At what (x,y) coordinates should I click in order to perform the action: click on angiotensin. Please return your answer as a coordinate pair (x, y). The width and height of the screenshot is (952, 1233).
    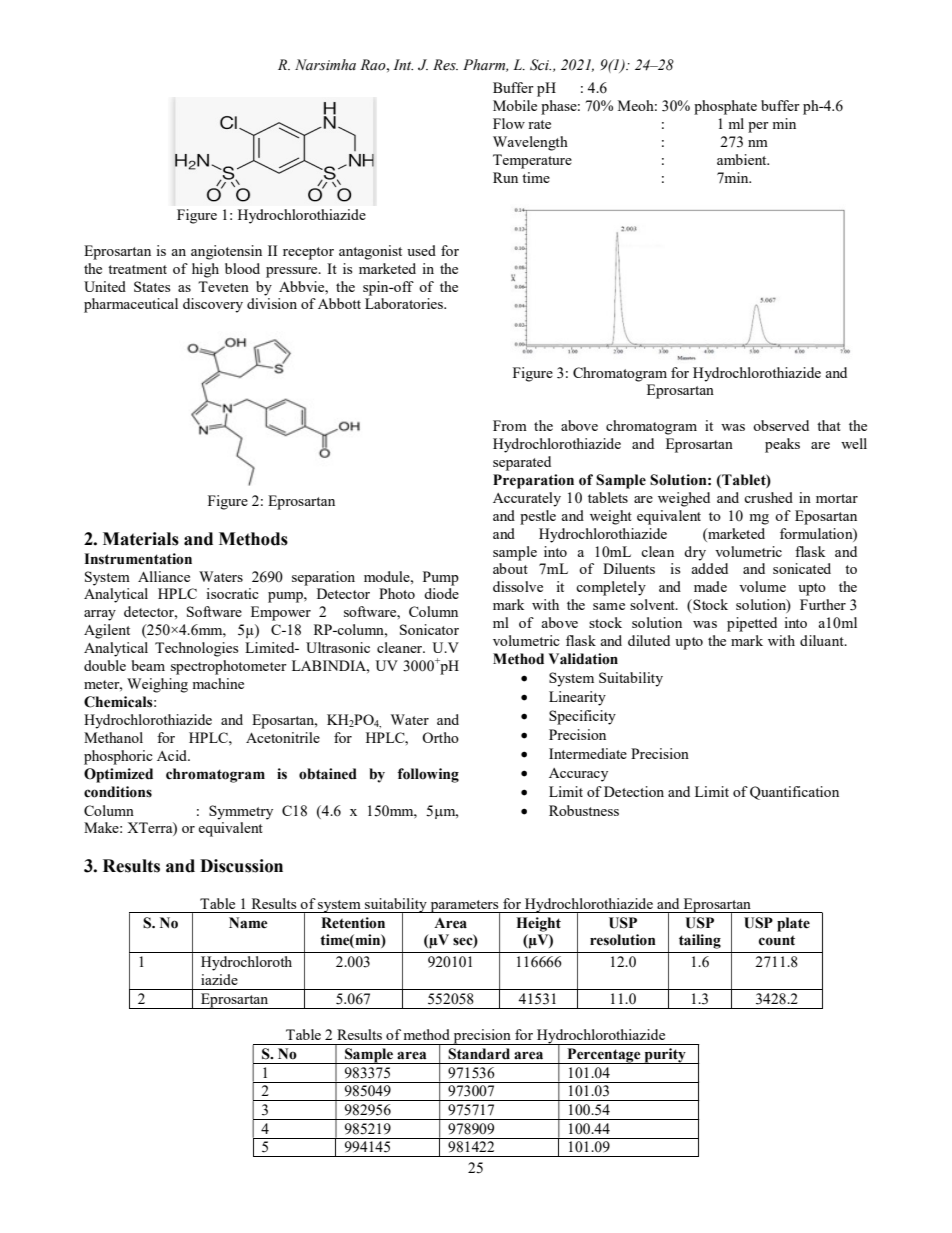
    Looking at the image, I should click on (226, 252).
